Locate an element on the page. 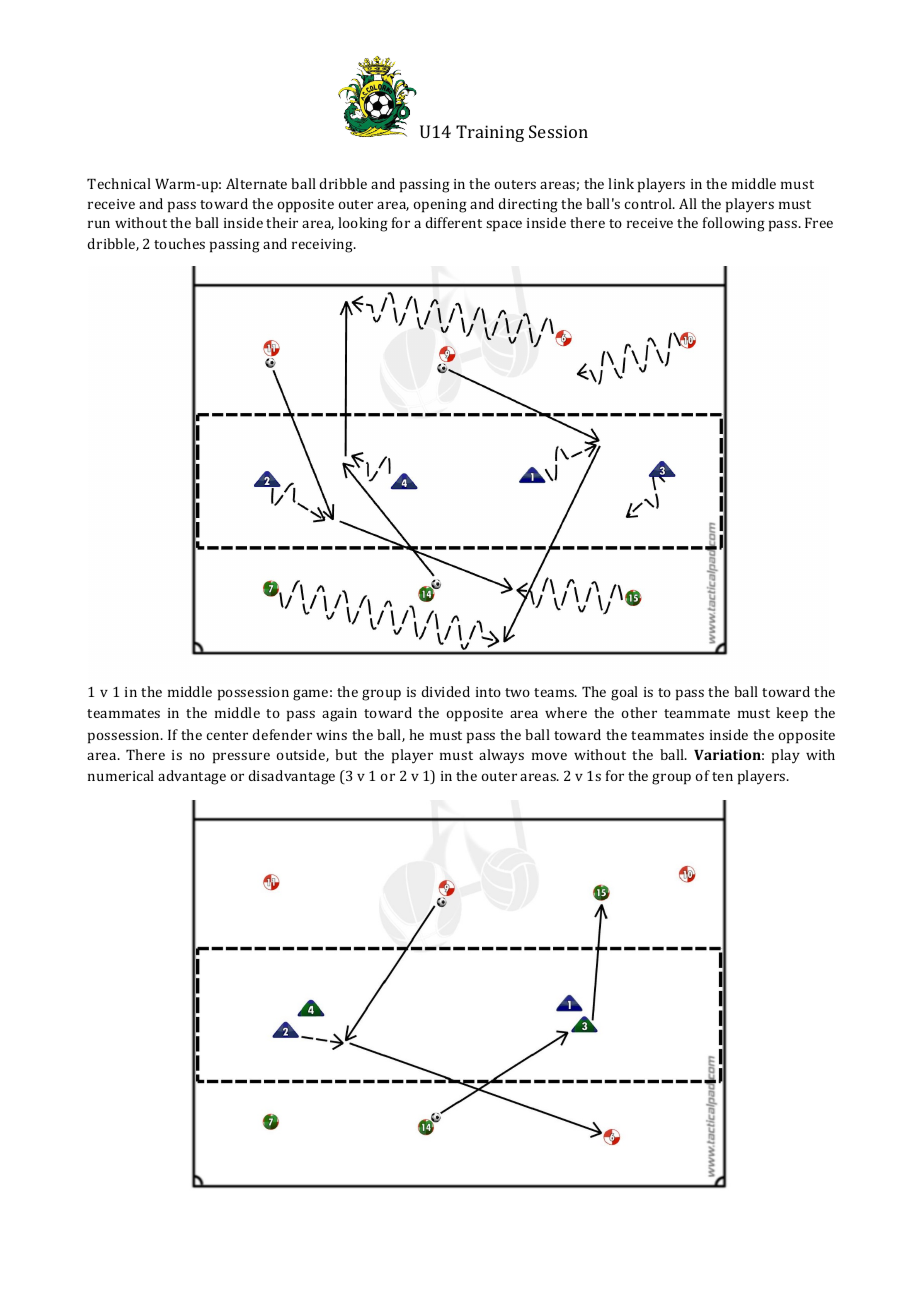  link is located at coordinates (621, 183).
